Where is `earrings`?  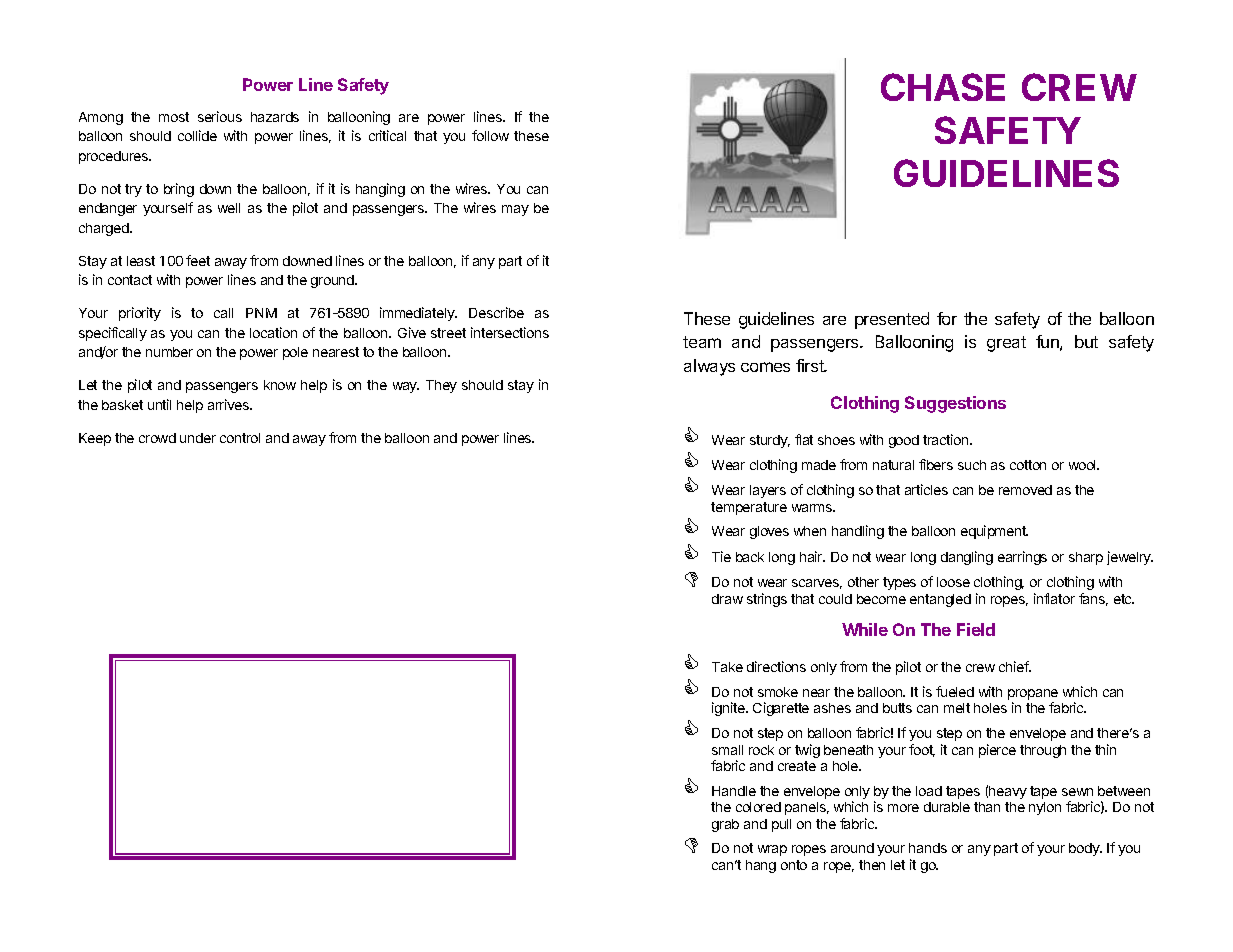 earrings is located at coordinates (1022, 558).
